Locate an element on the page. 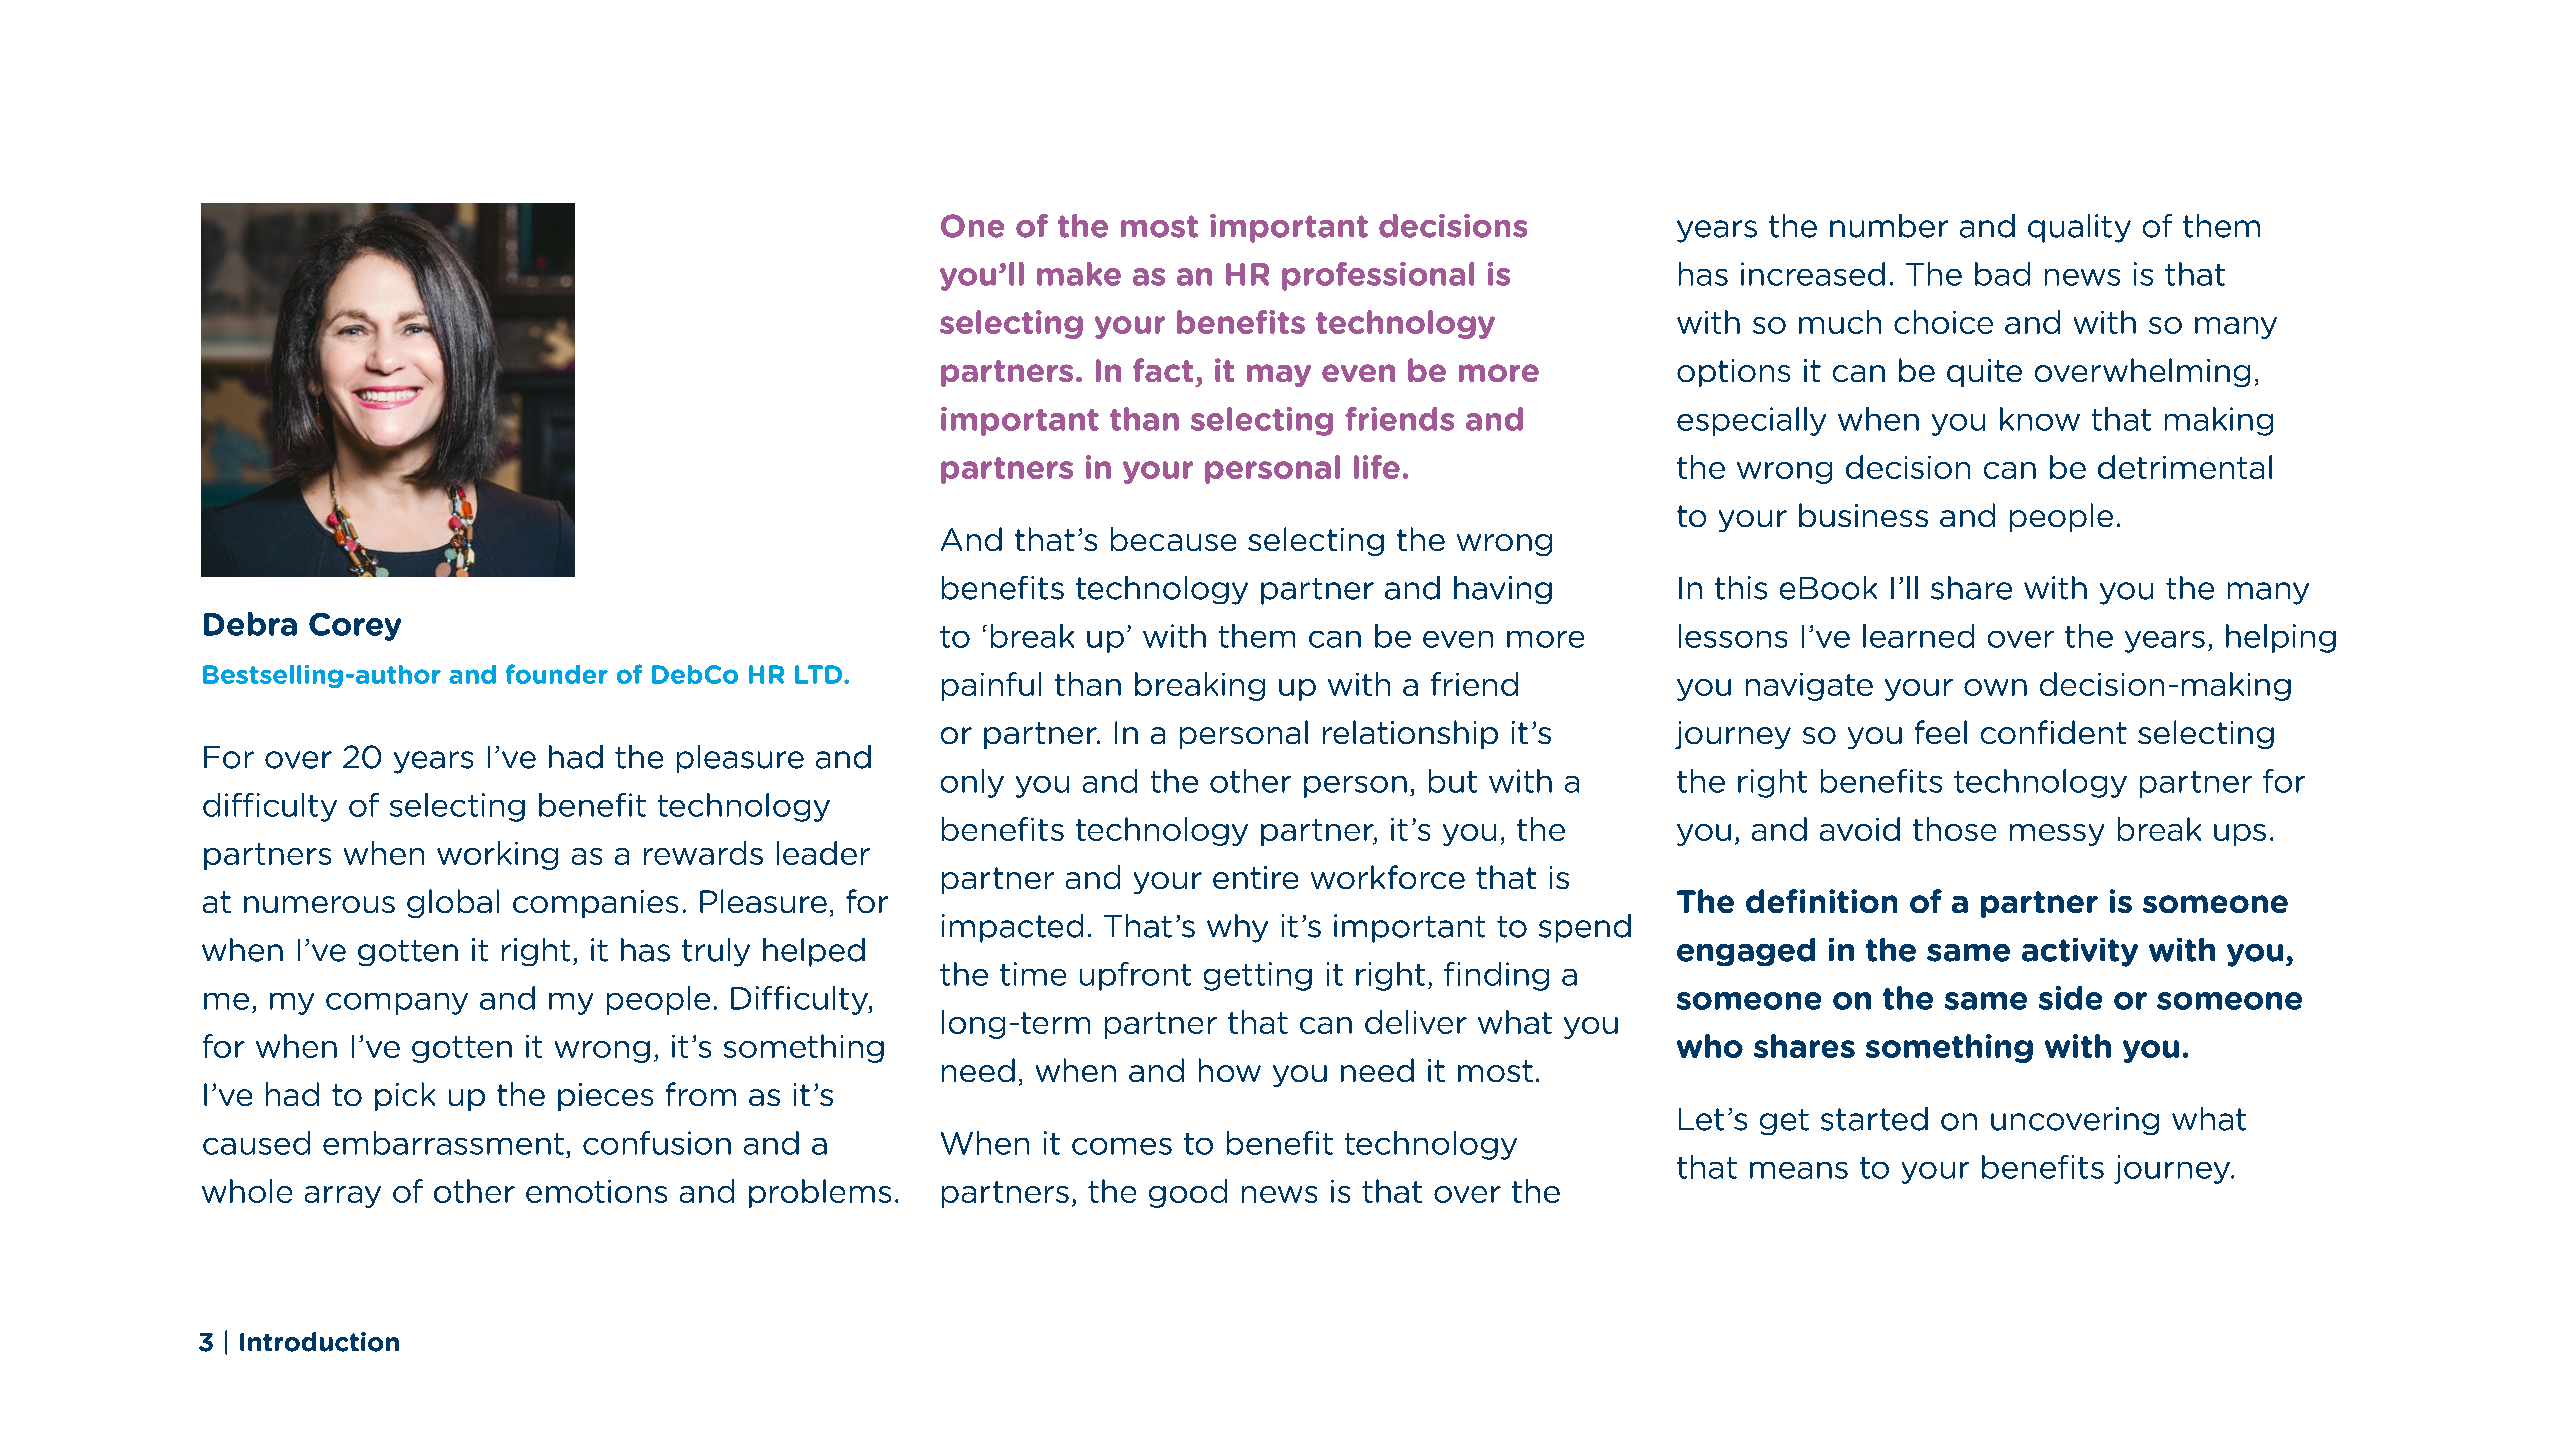  make is located at coordinates (1079, 274).
